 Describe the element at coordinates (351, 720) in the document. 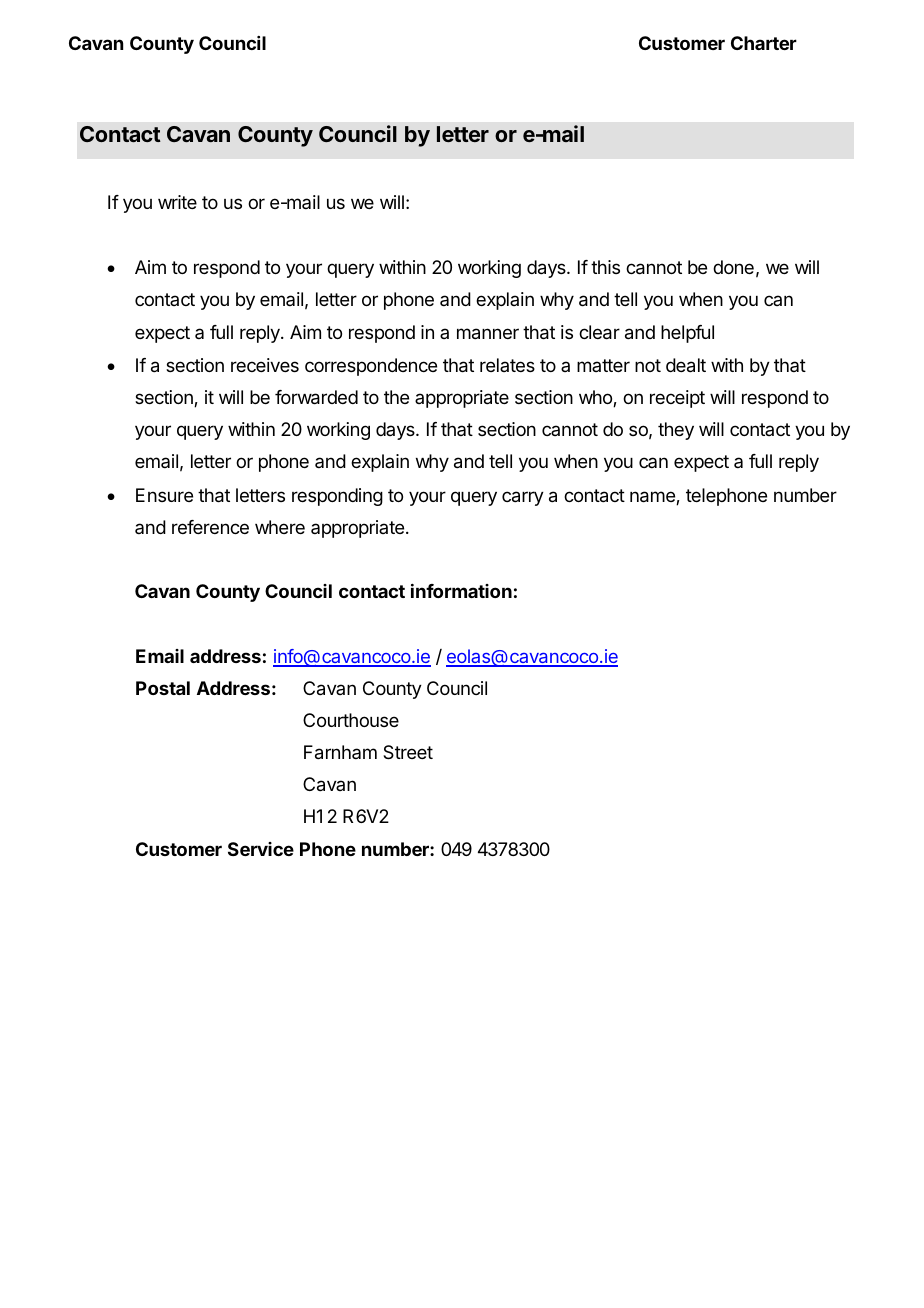

I see `Courthouse` at that location.
